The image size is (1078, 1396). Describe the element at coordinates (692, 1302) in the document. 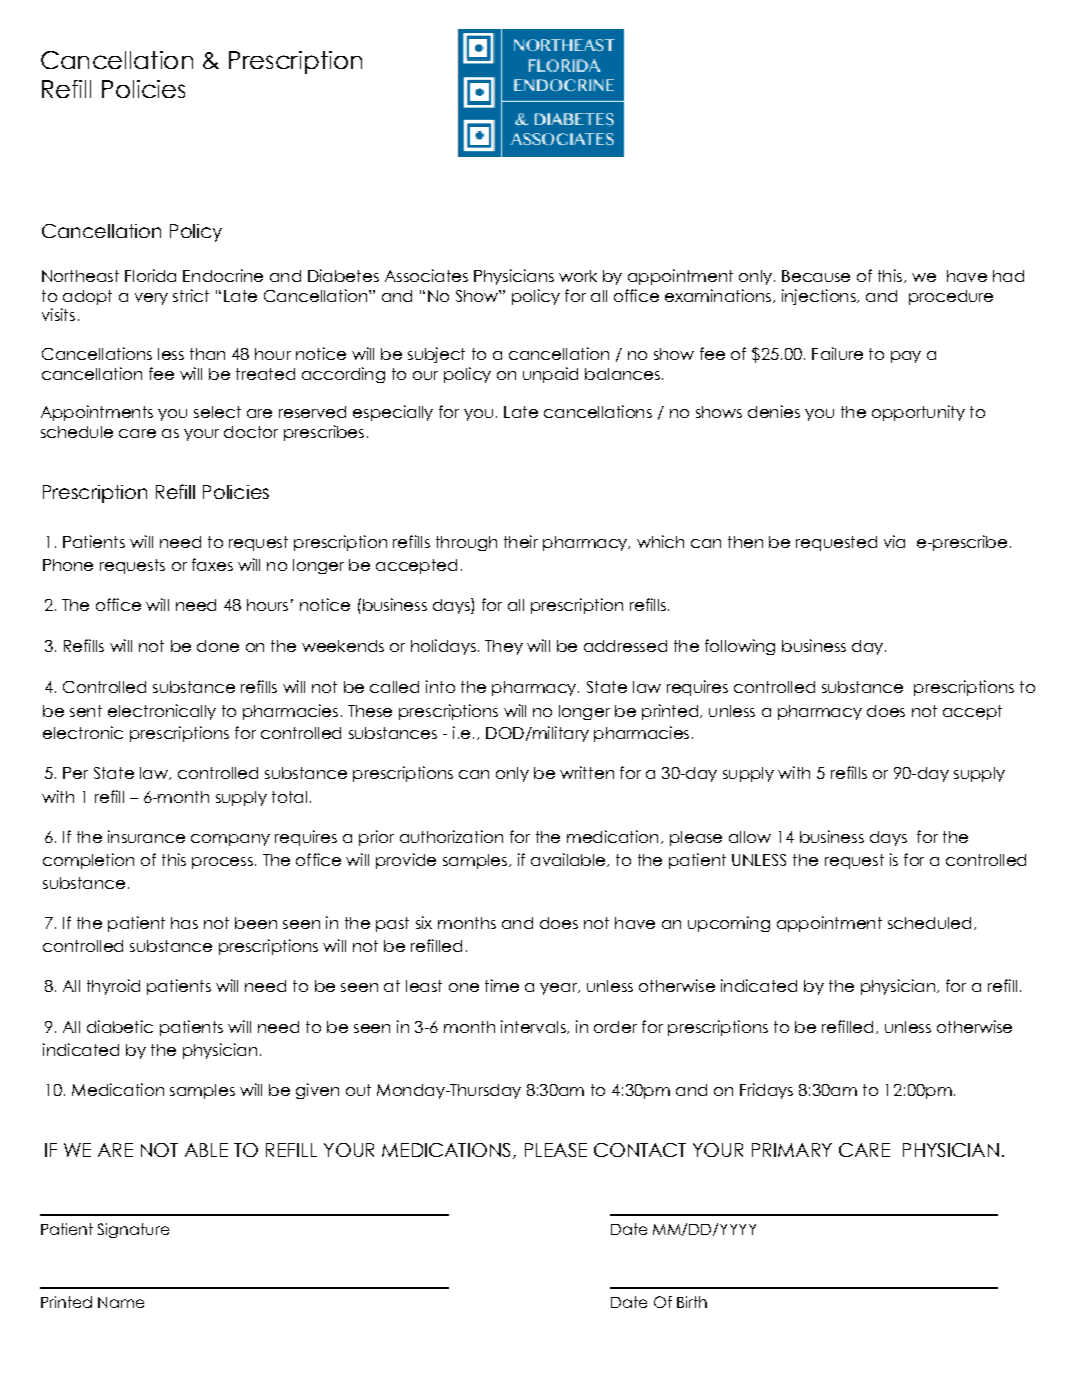

I see `Birth` at that location.
